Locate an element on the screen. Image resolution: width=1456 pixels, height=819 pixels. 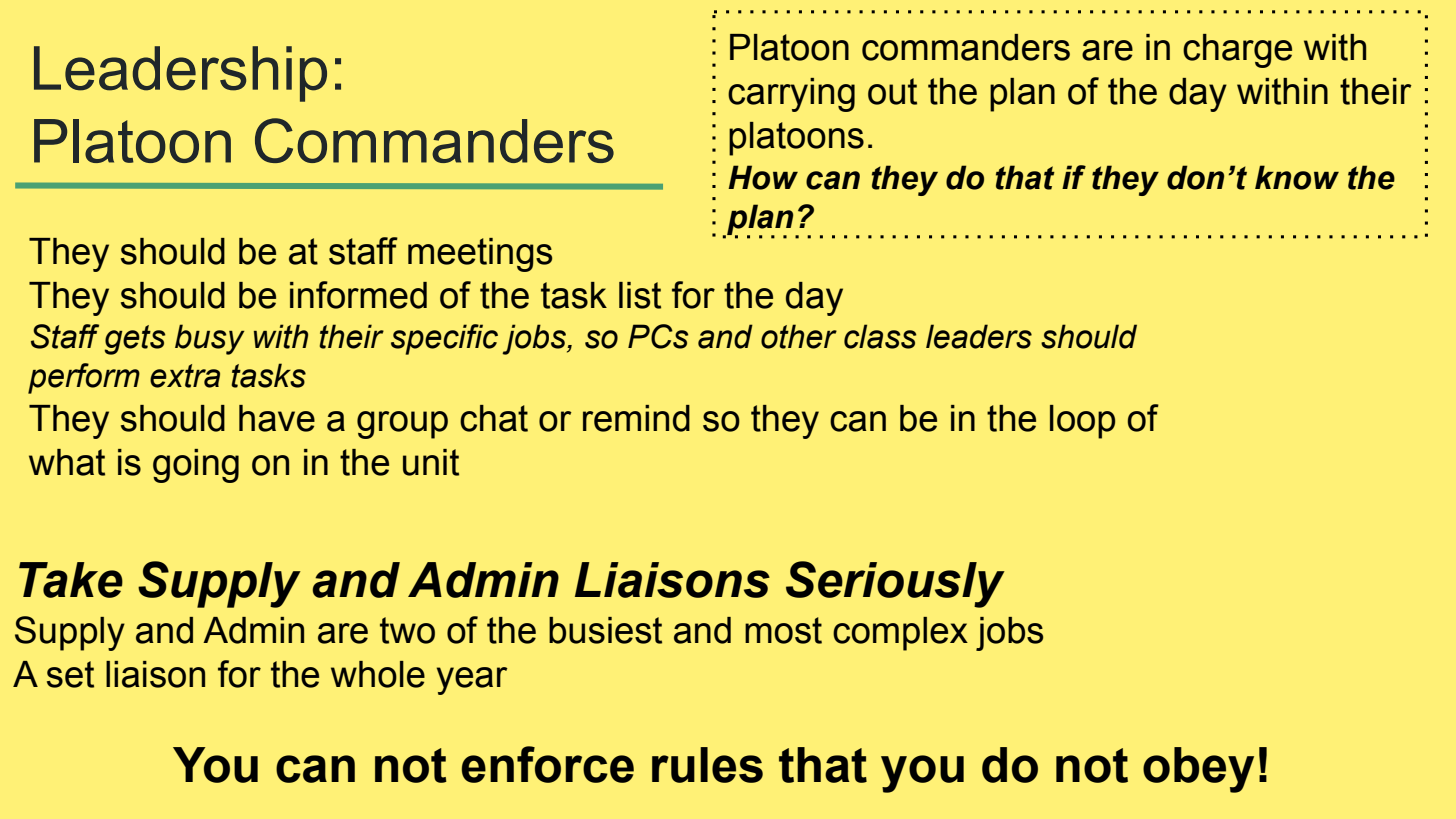
list is located at coordinates (640, 295).
